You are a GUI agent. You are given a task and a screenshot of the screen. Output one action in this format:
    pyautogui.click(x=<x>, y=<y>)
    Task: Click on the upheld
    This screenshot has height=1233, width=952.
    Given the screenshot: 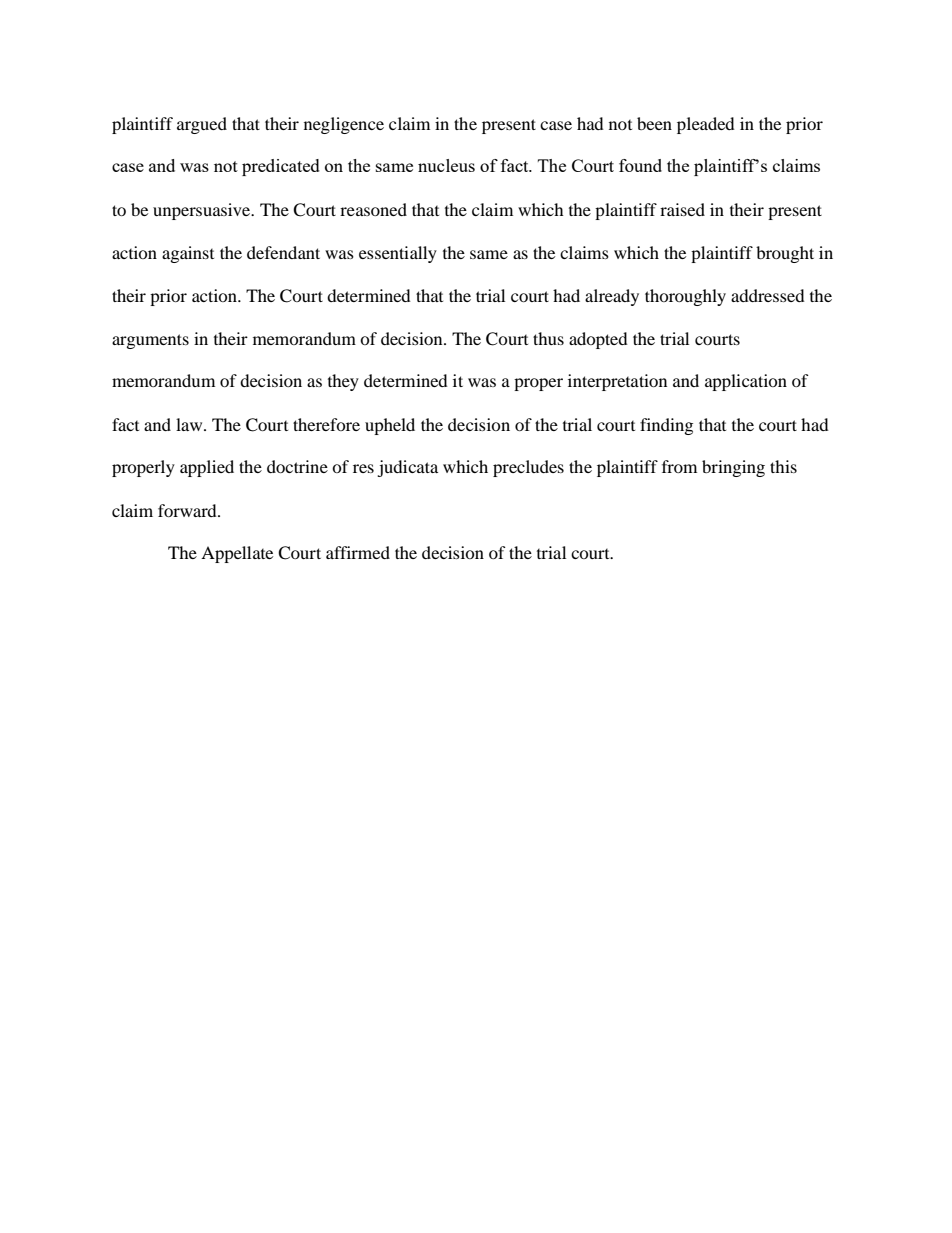 What is the action you would take?
    pyautogui.click(x=390, y=426)
